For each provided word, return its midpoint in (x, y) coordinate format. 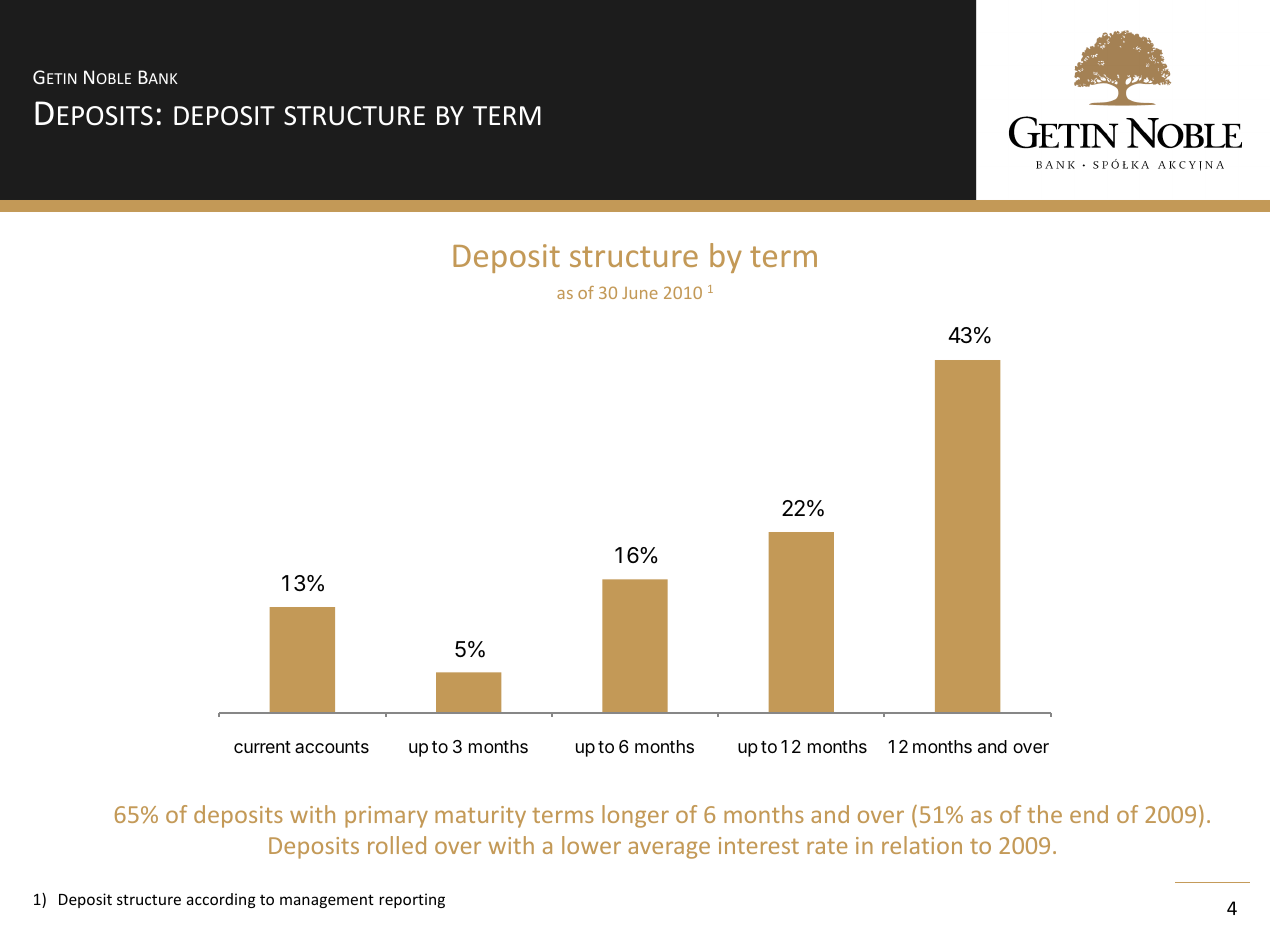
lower (591, 845)
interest (759, 845)
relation (922, 845)
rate (827, 846)
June (640, 293)
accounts (332, 747)
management (327, 901)
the (1044, 814)
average (669, 850)
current (262, 747)
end (1089, 814)
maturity (480, 817)
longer (635, 816)
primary (386, 817)
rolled (397, 845)
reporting (412, 900)
